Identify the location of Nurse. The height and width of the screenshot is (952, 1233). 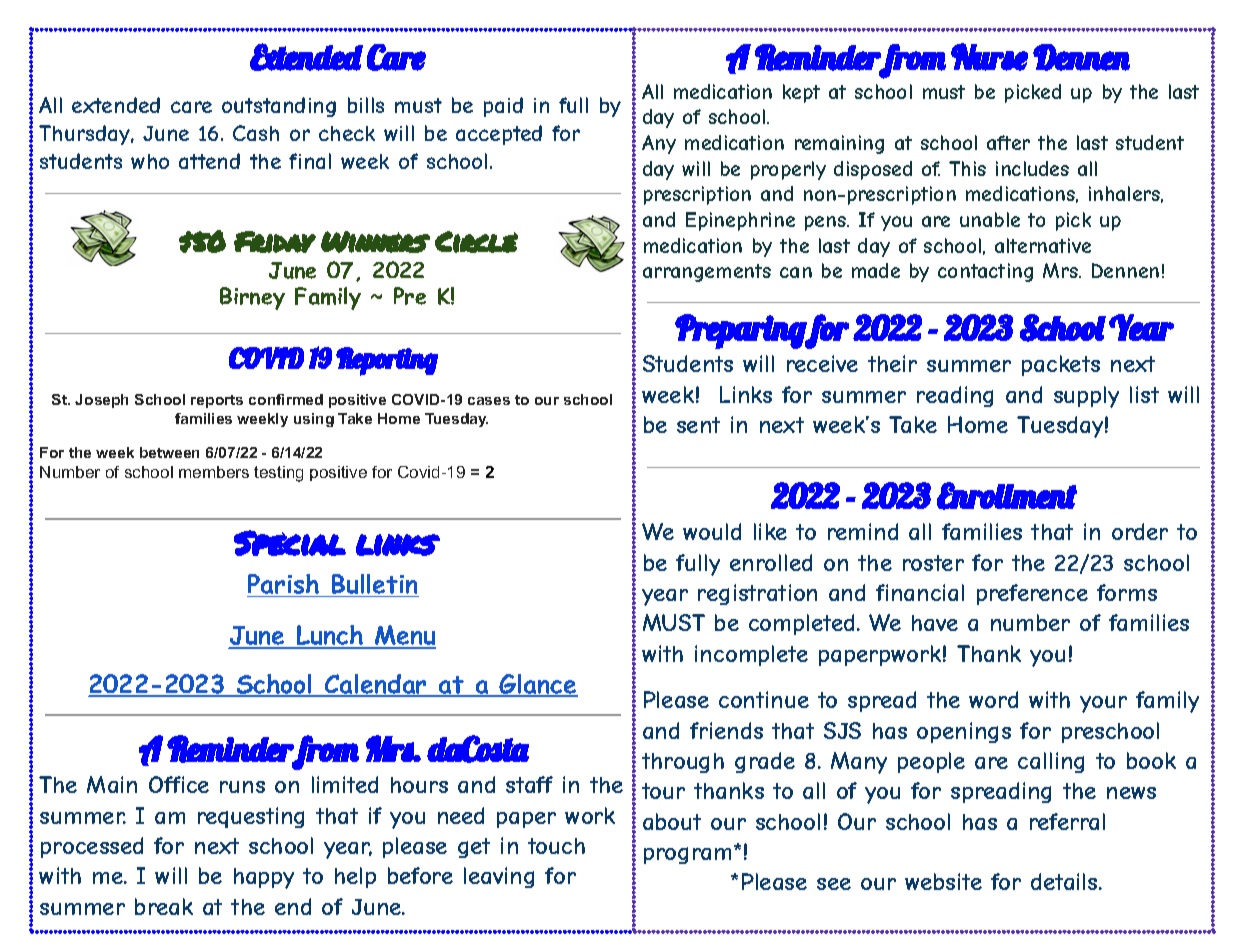
(989, 57).
